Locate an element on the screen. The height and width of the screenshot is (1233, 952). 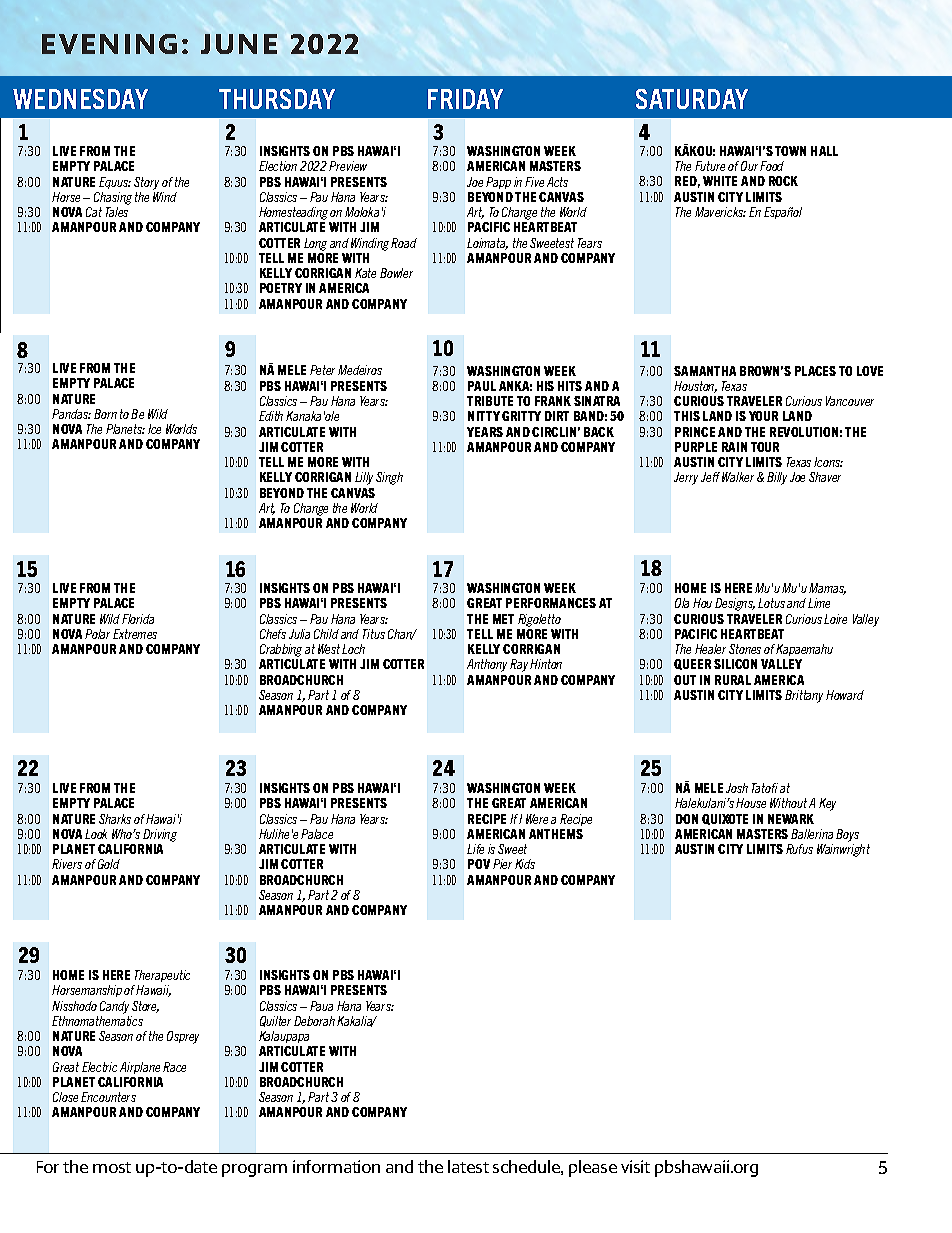
SATURDAY is located at coordinates (692, 99).
